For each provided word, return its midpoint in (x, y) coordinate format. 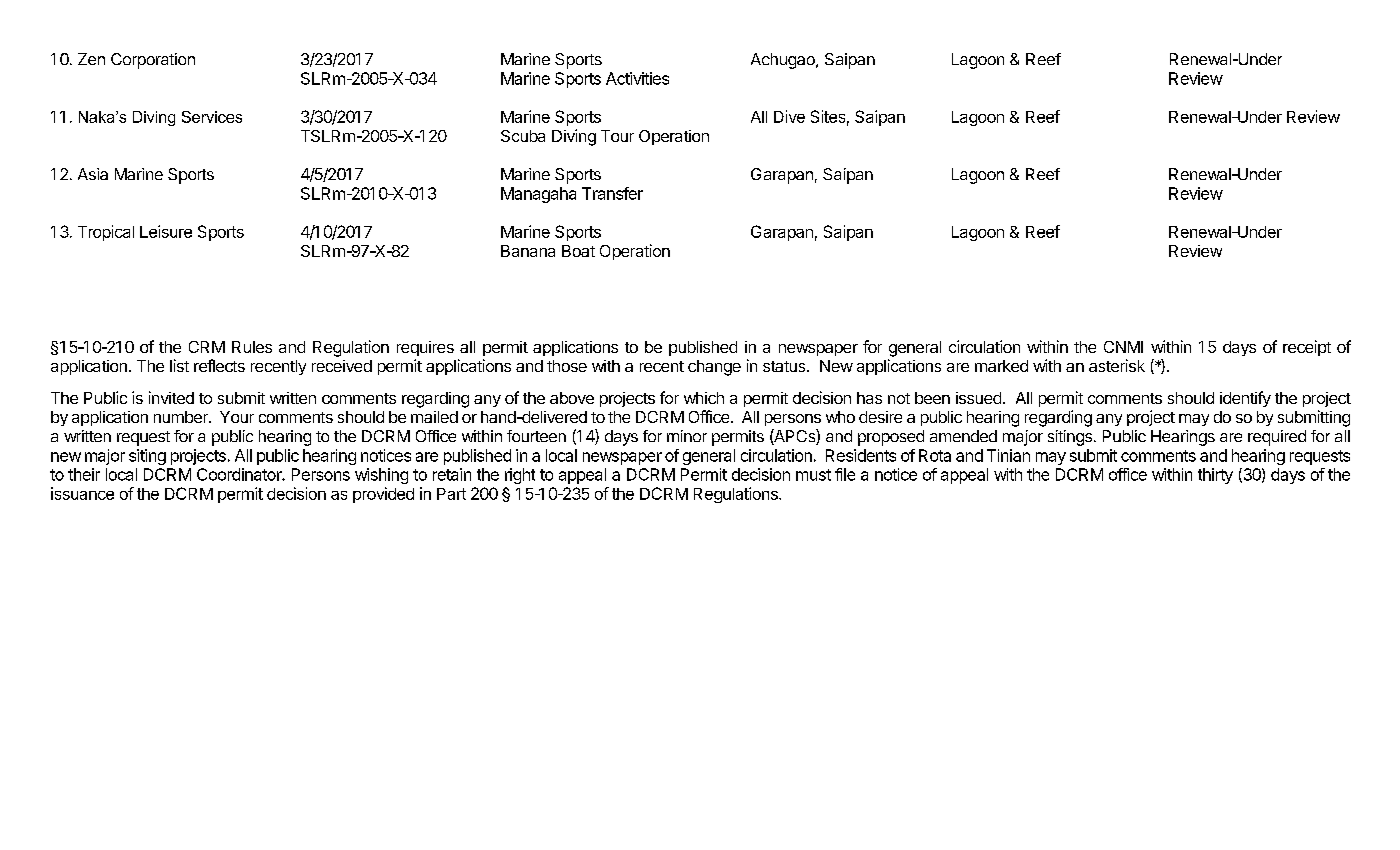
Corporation (153, 61)
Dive (789, 116)
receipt (1307, 348)
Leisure (166, 231)
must (813, 475)
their (84, 474)
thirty (1215, 476)
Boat (578, 251)
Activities (637, 78)
